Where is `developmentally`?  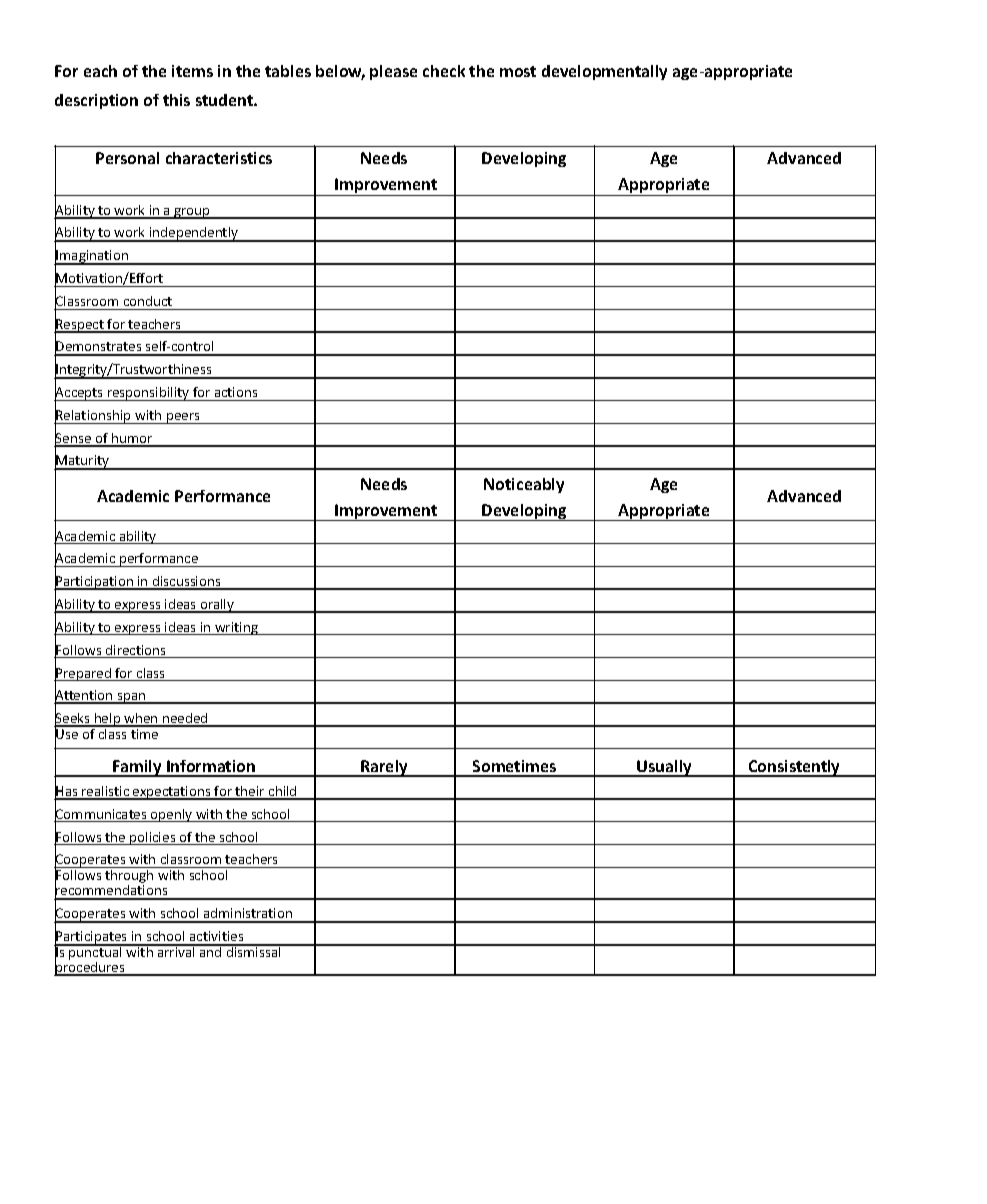
developmentally is located at coordinates (604, 72).
